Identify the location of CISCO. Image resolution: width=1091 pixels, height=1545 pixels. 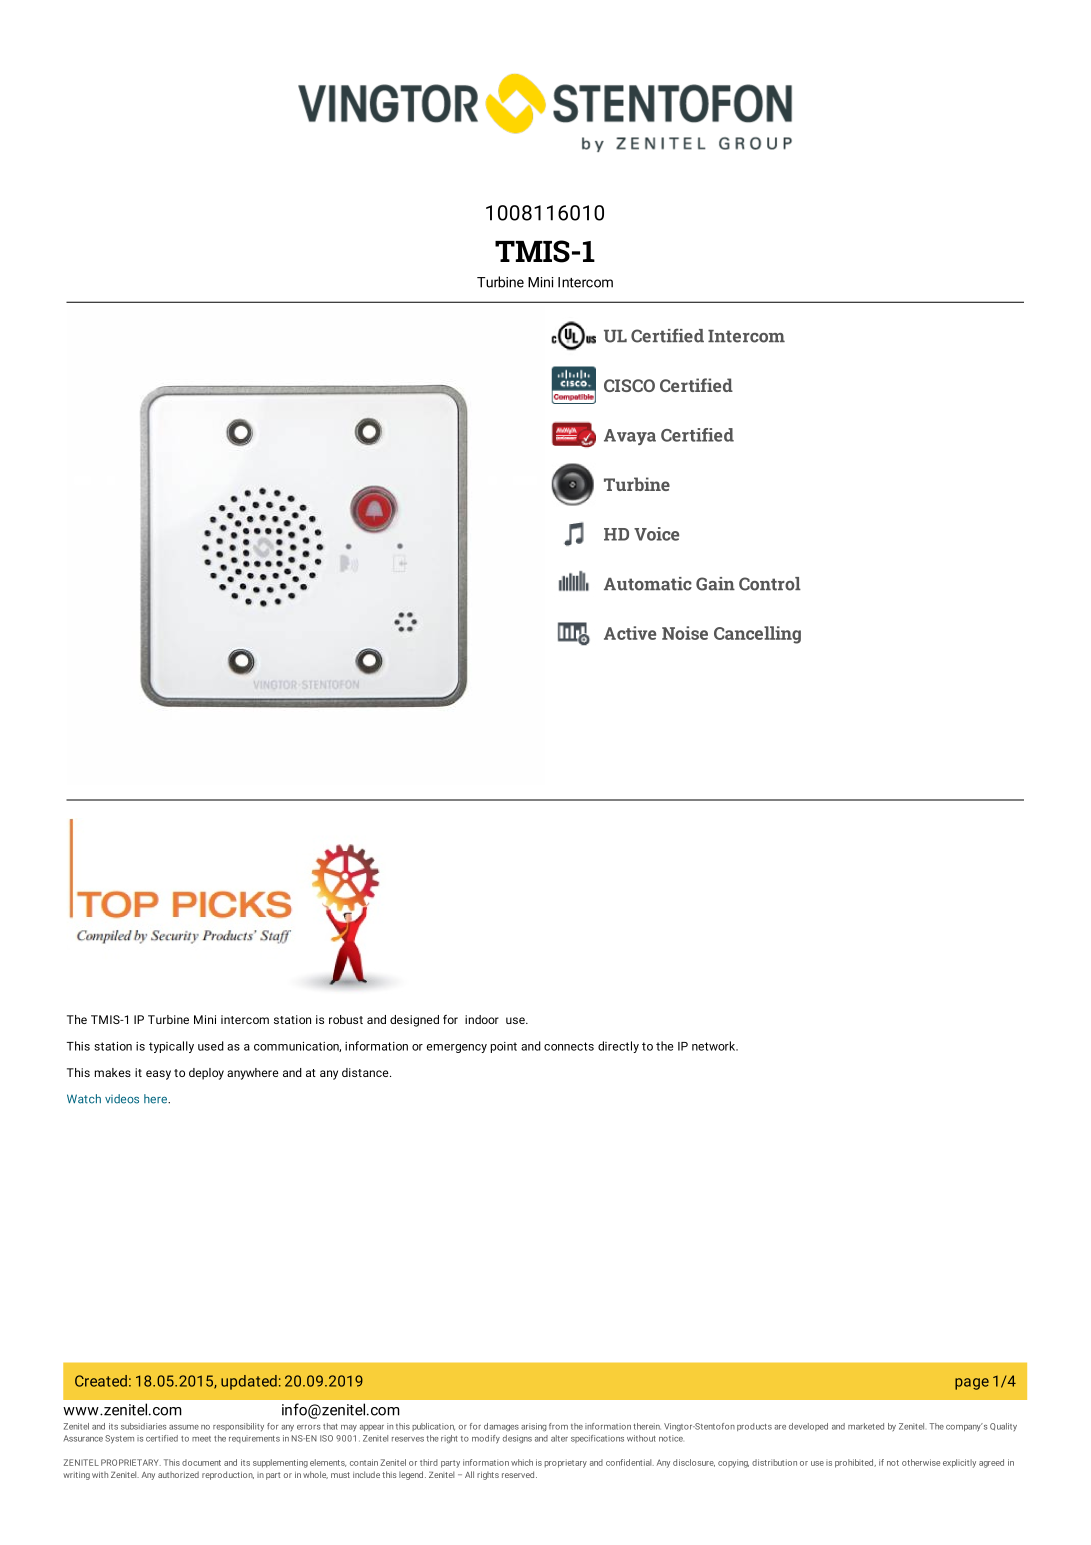
(629, 385).
